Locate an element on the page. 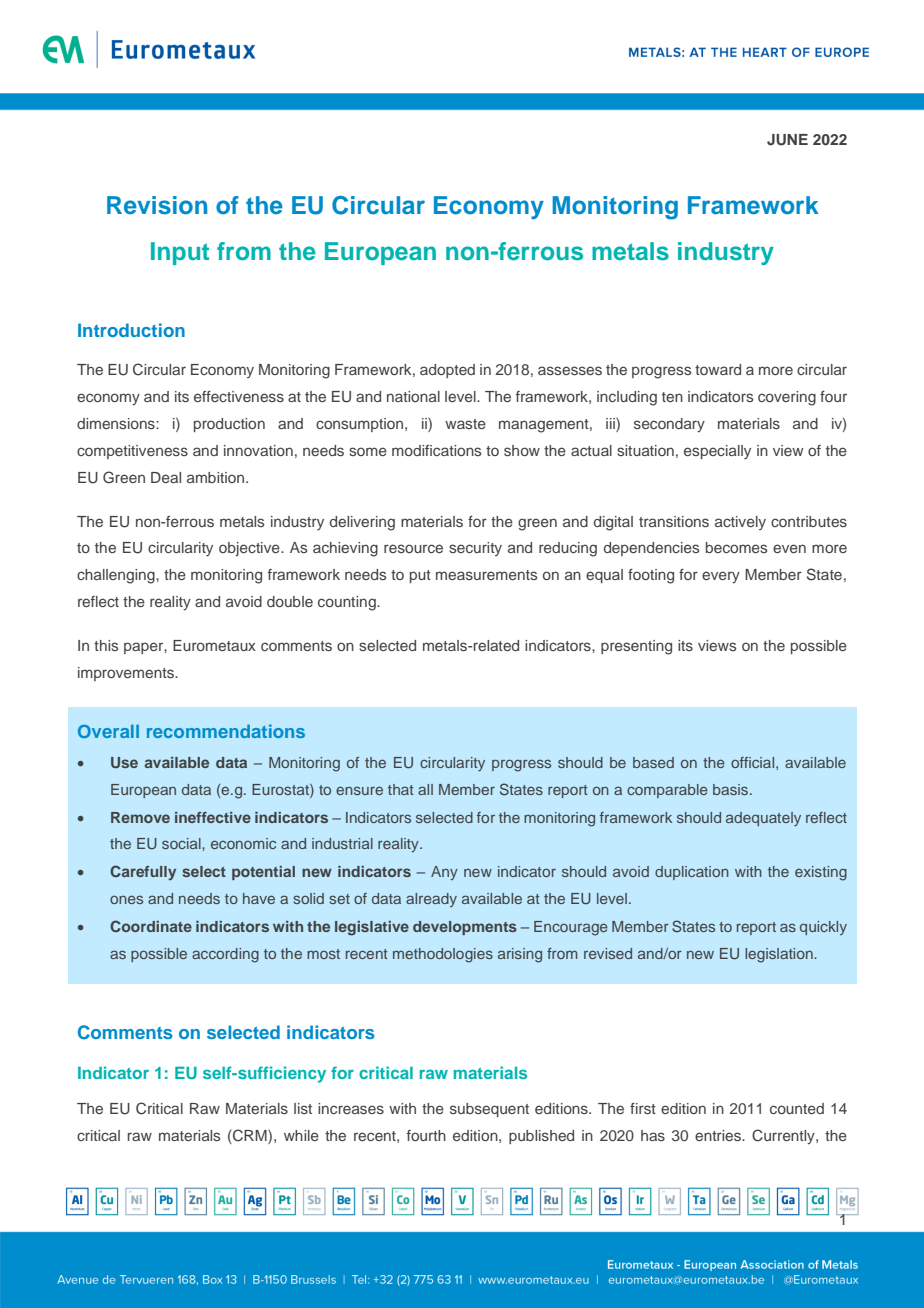 Image resolution: width=924 pixels, height=1308 pixels. measurements is located at coordinates (486, 575).
